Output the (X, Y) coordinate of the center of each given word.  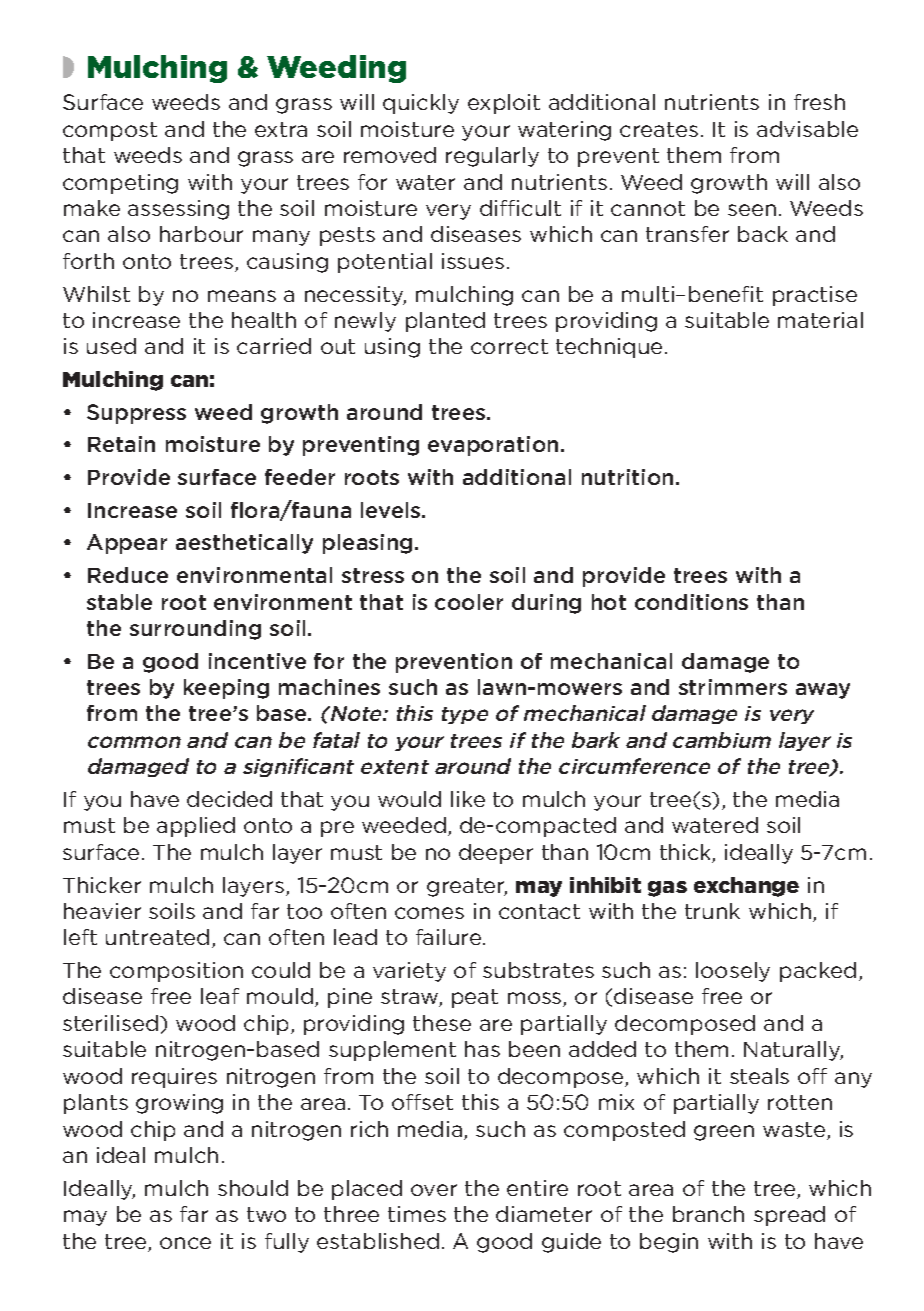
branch (708, 1214)
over (434, 1190)
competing (120, 184)
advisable (807, 129)
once (185, 1243)
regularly (492, 157)
